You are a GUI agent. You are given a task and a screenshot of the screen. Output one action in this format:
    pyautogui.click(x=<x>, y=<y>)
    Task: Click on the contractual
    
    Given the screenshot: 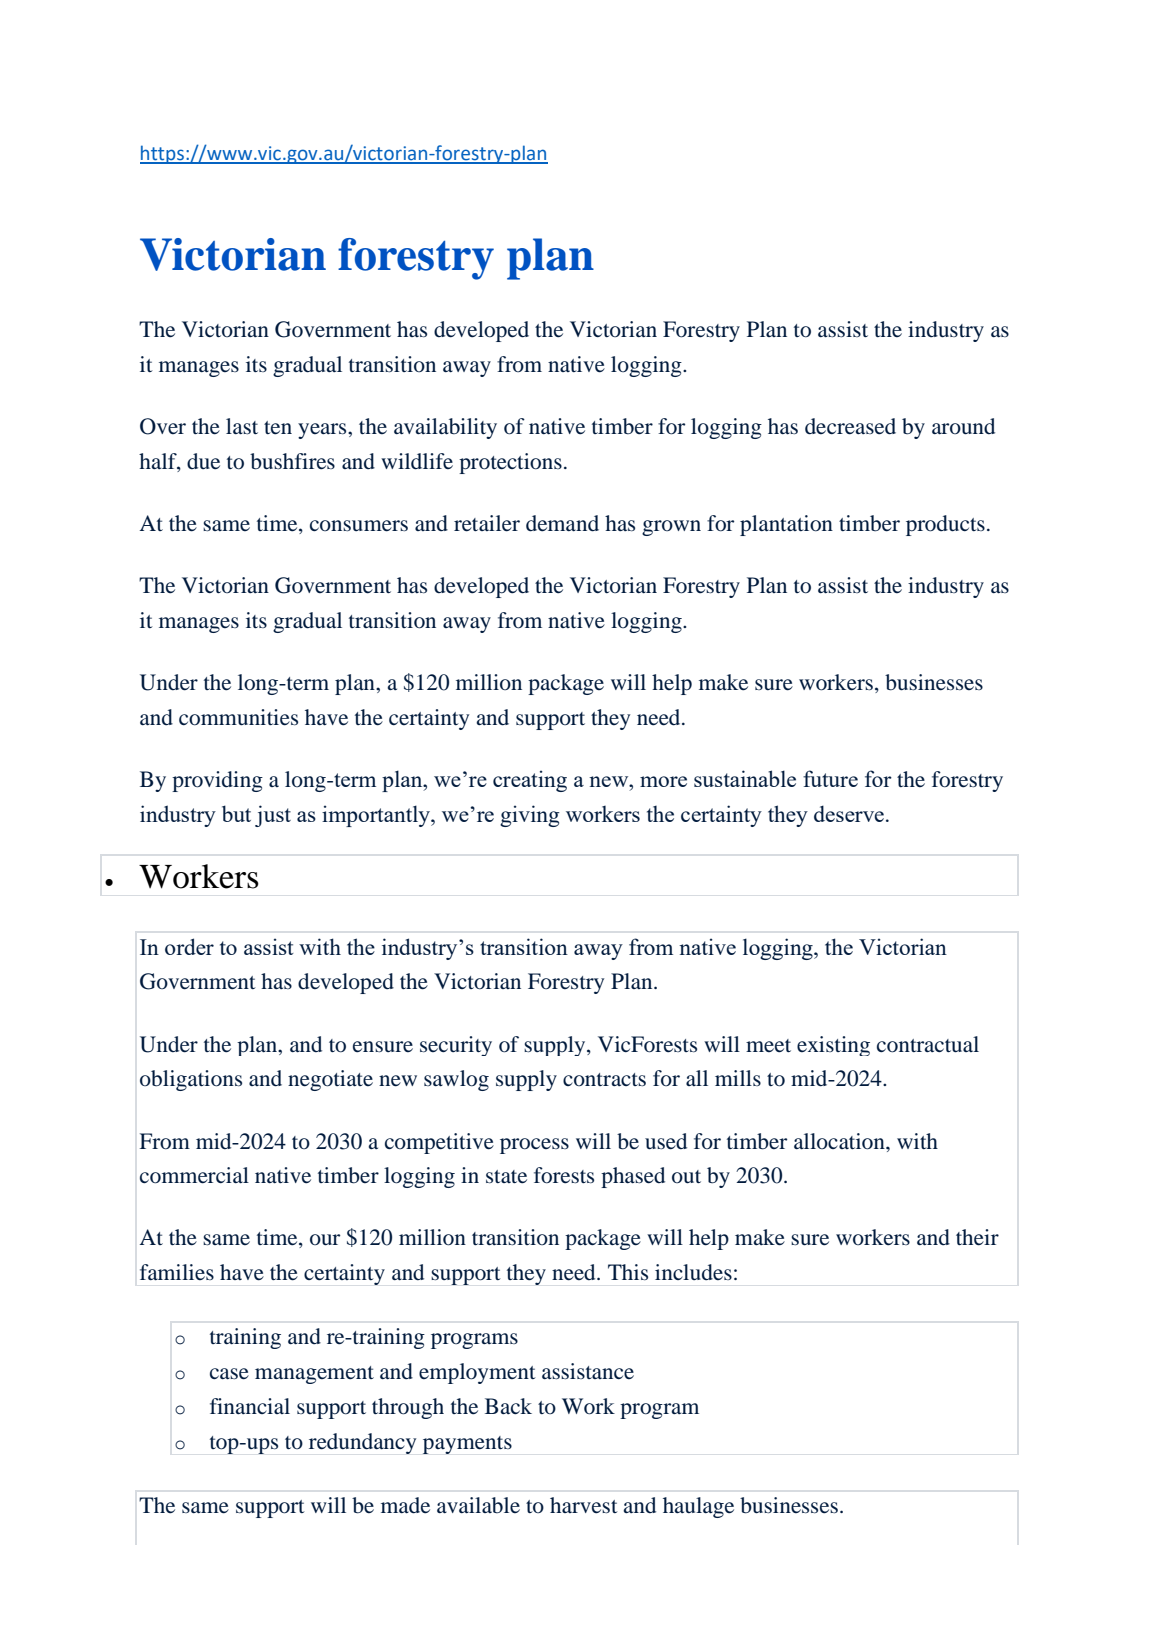 What is the action you would take?
    pyautogui.click(x=928, y=1044)
